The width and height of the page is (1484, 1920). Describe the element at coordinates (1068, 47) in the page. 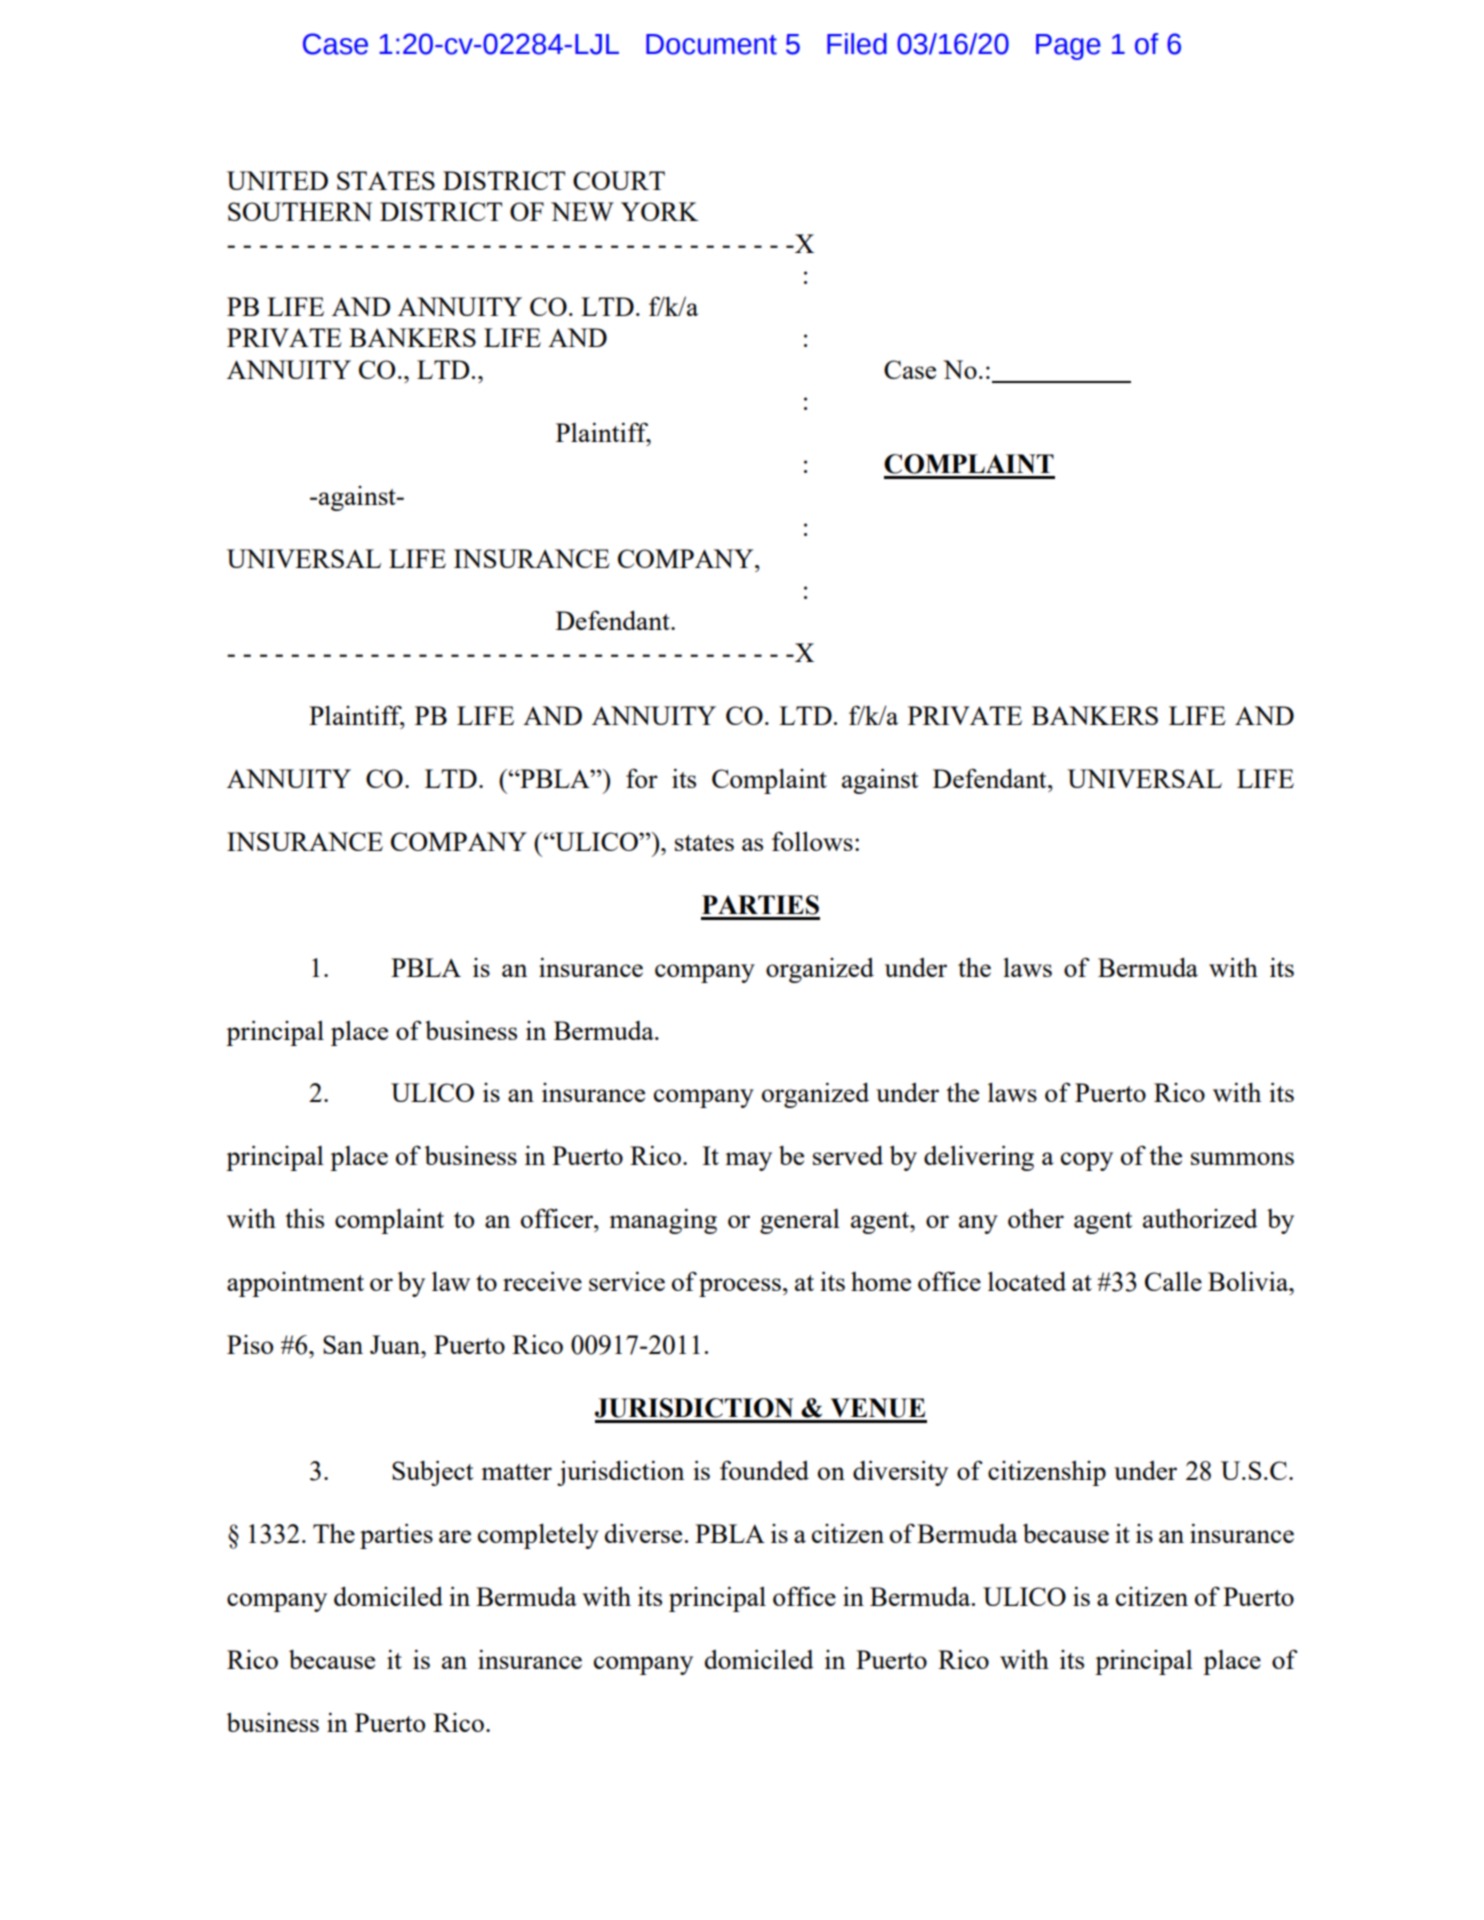

I see `Page` at that location.
